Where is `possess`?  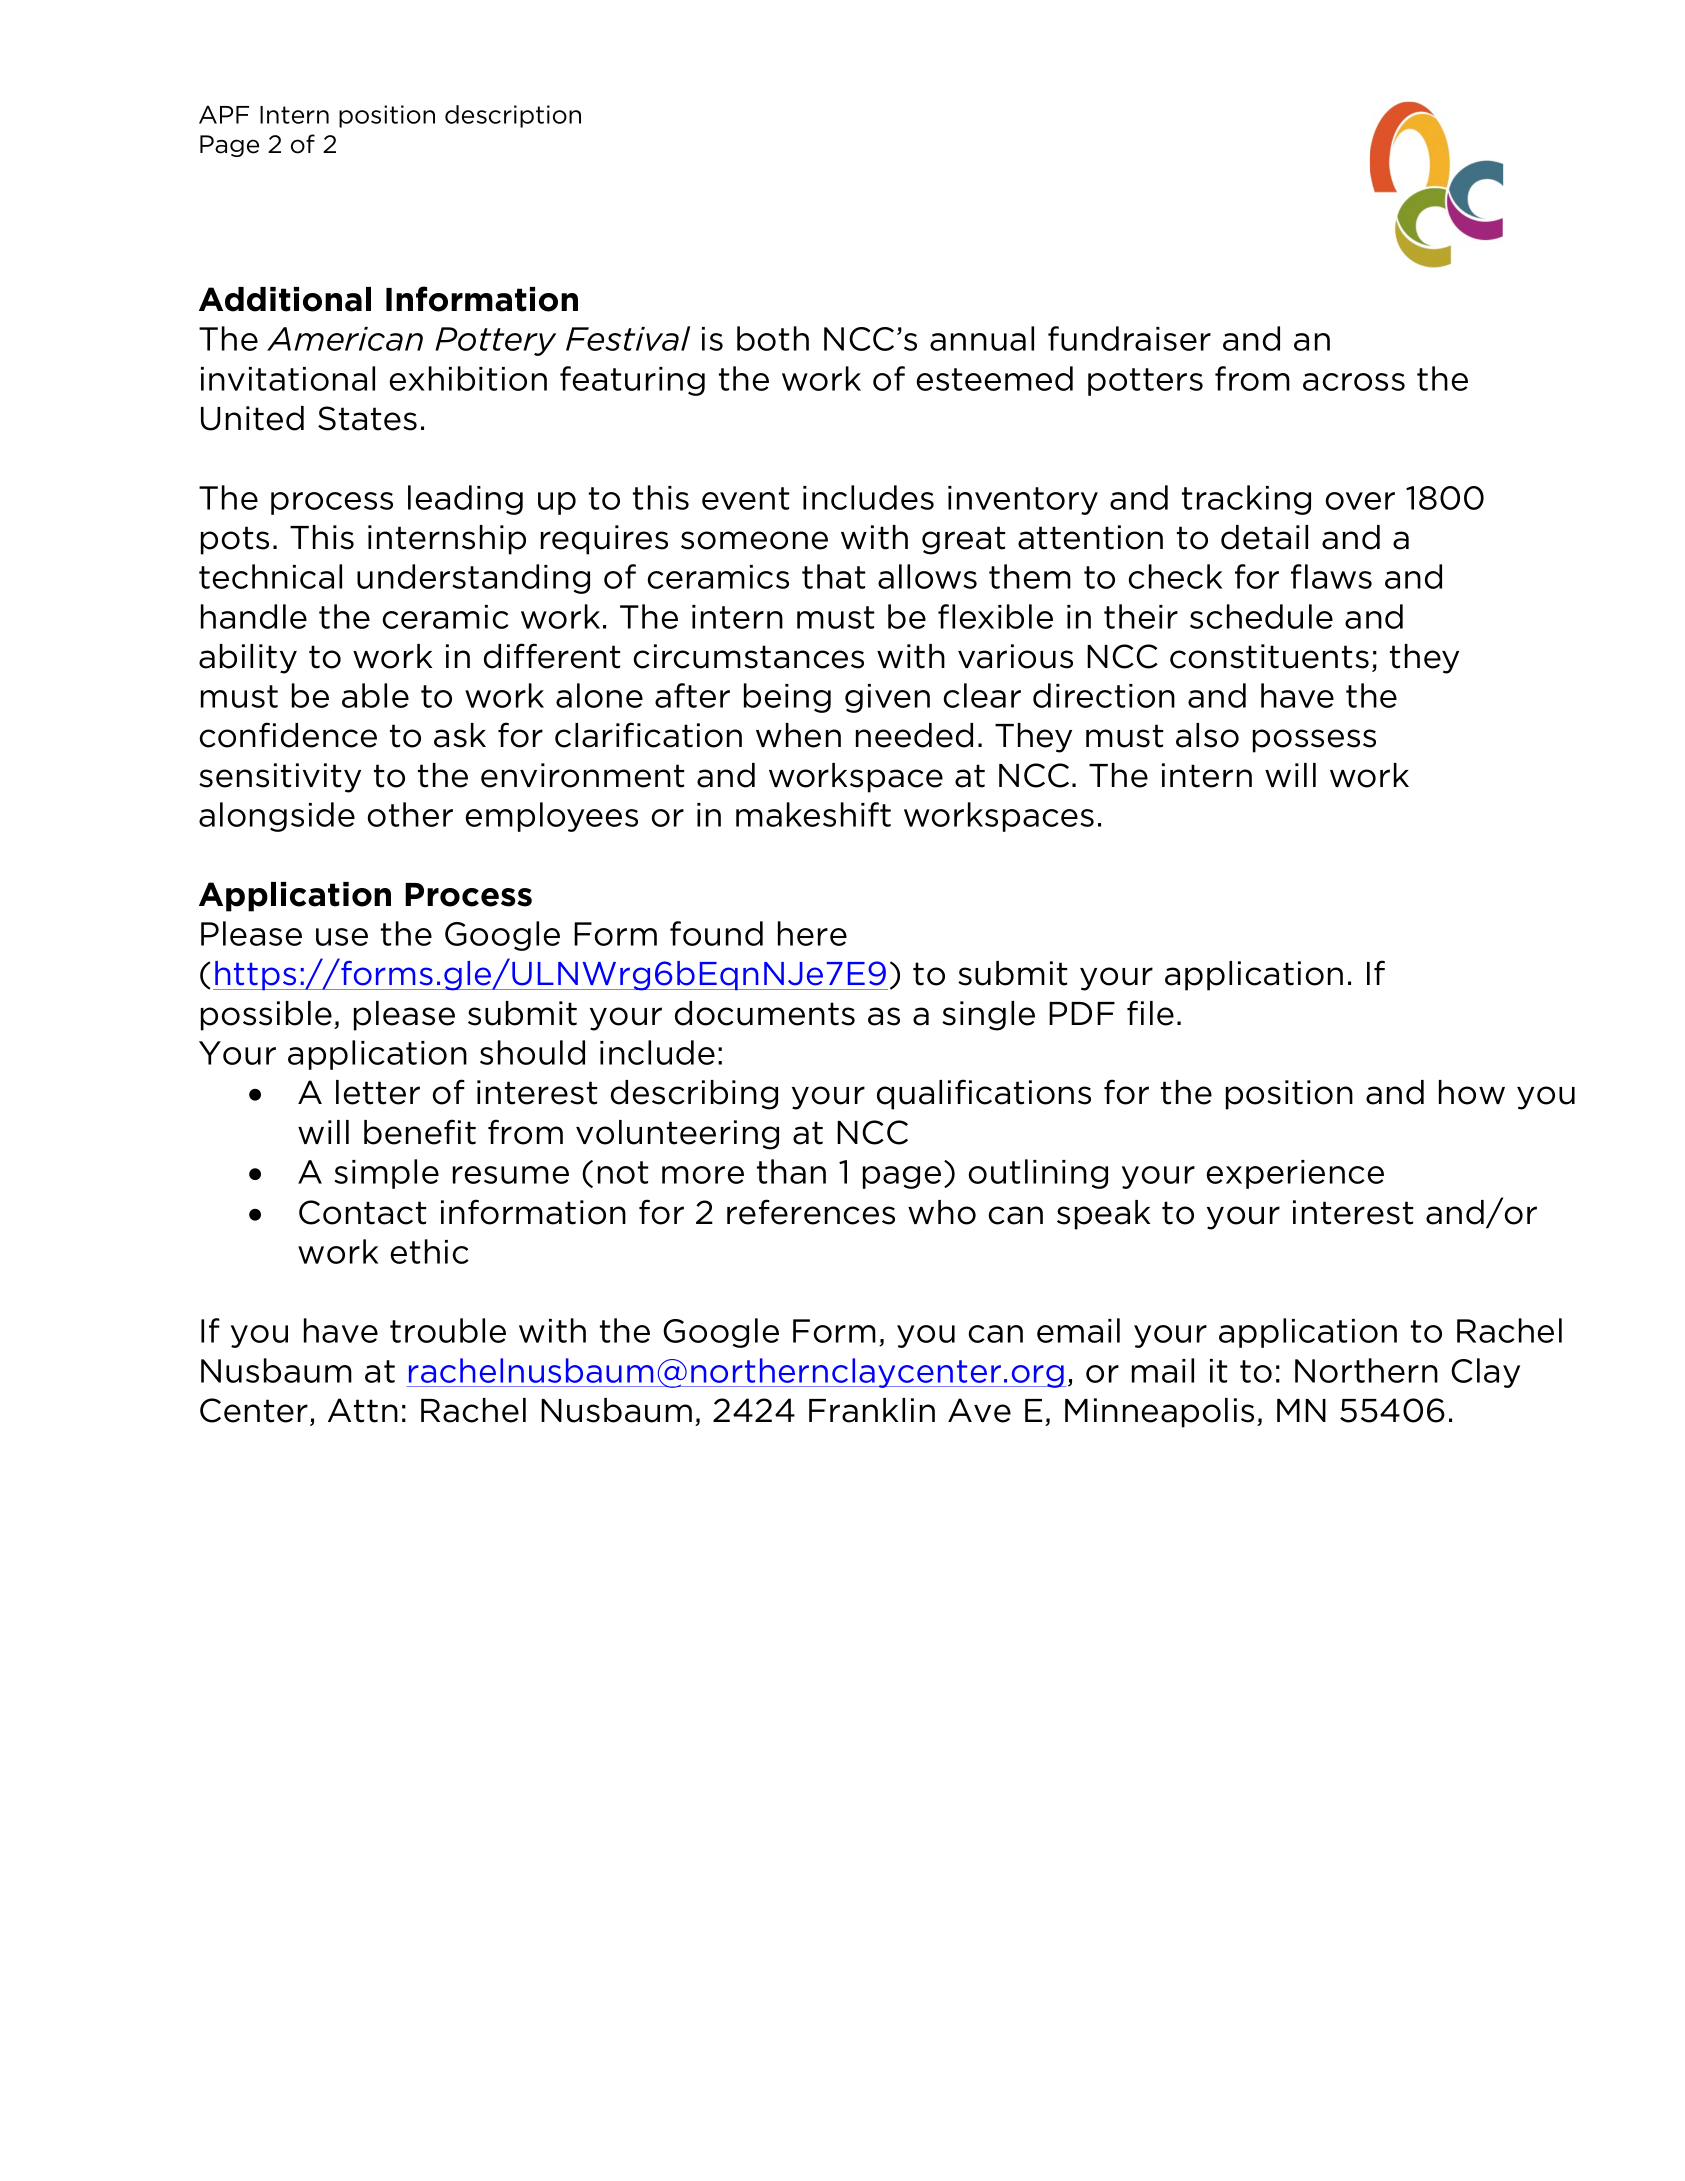
possess is located at coordinates (1314, 741).
